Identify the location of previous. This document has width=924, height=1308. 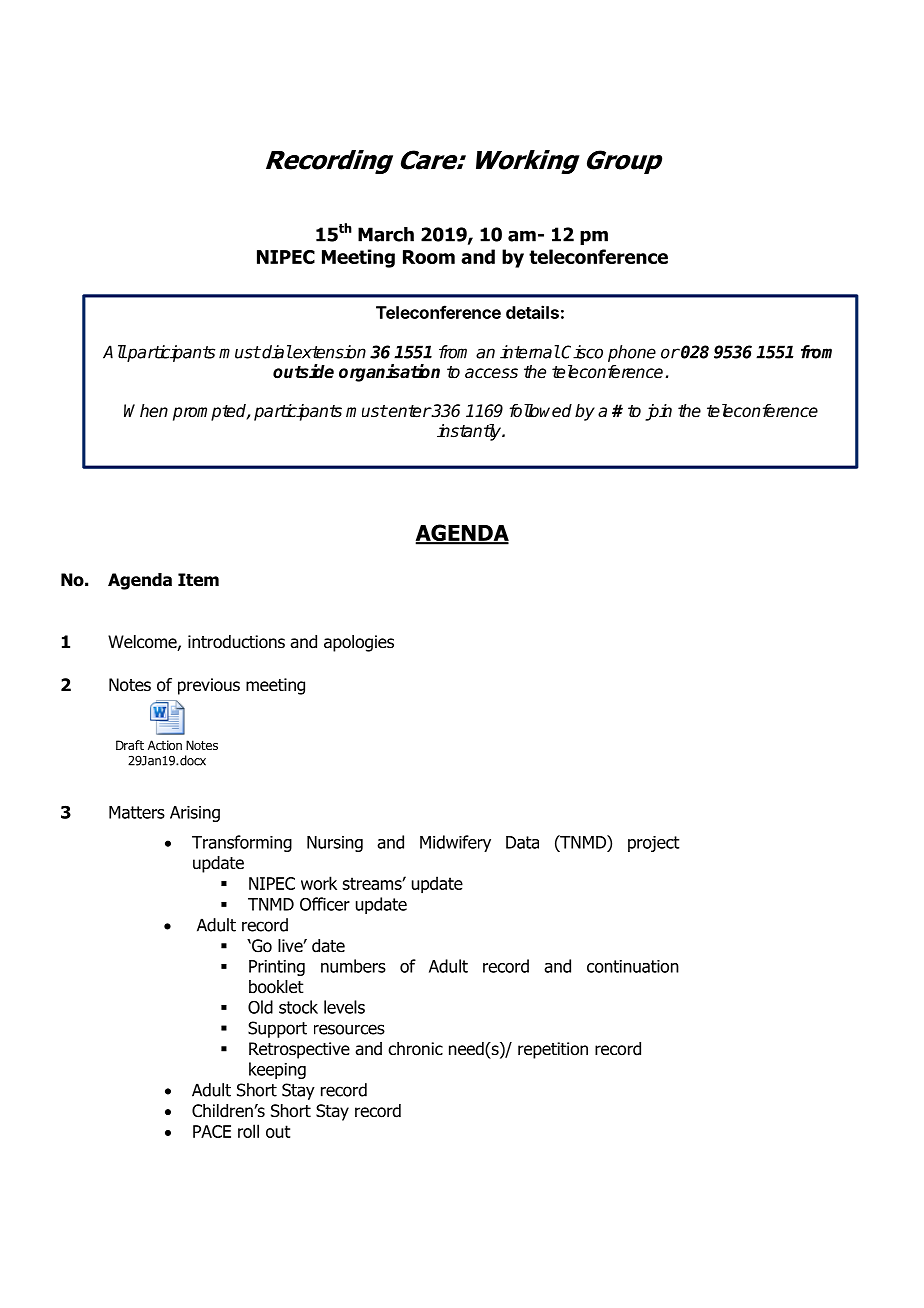
(209, 686).
